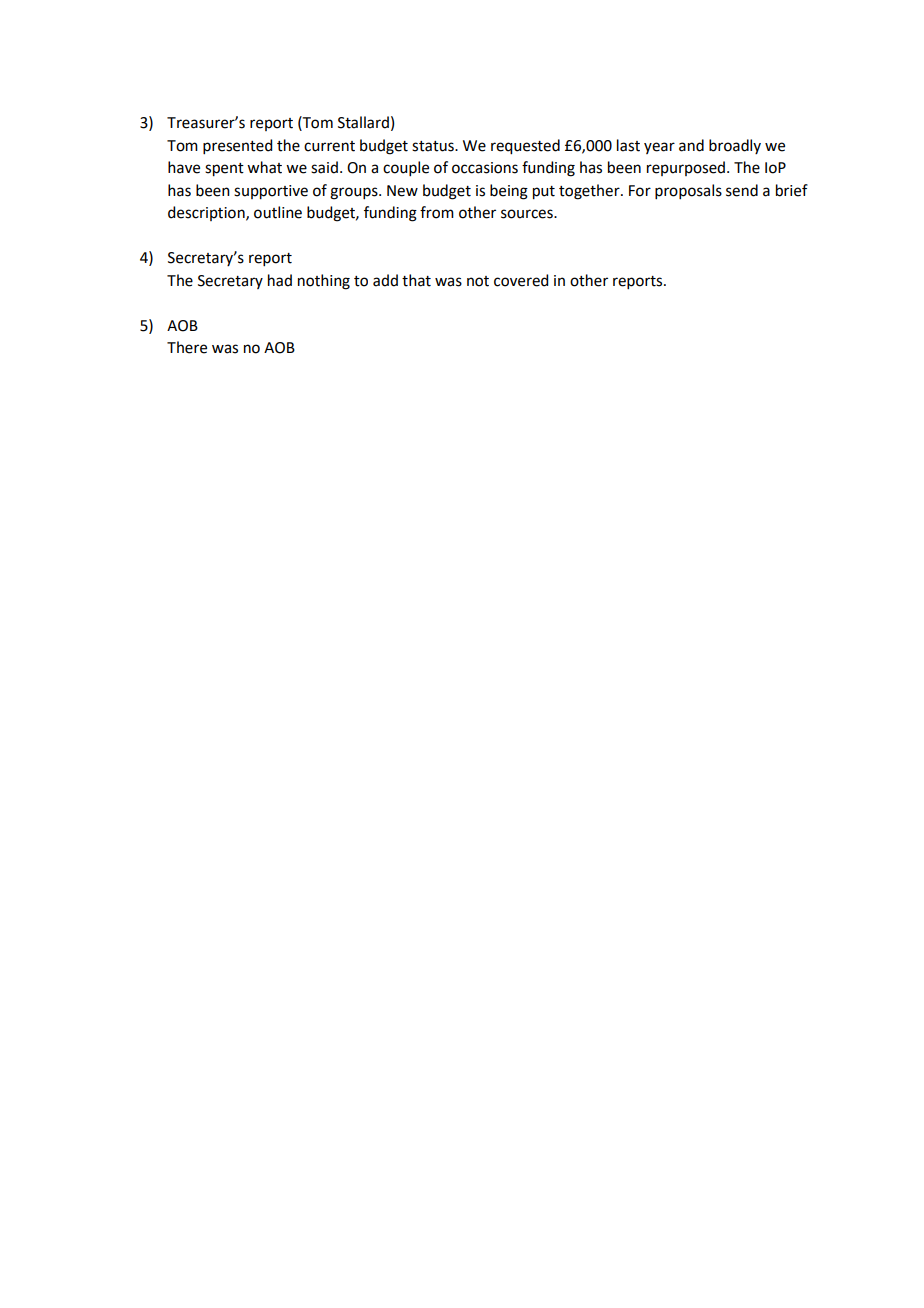 This page has height=1308, width=924. I want to click on outline, so click(278, 212).
